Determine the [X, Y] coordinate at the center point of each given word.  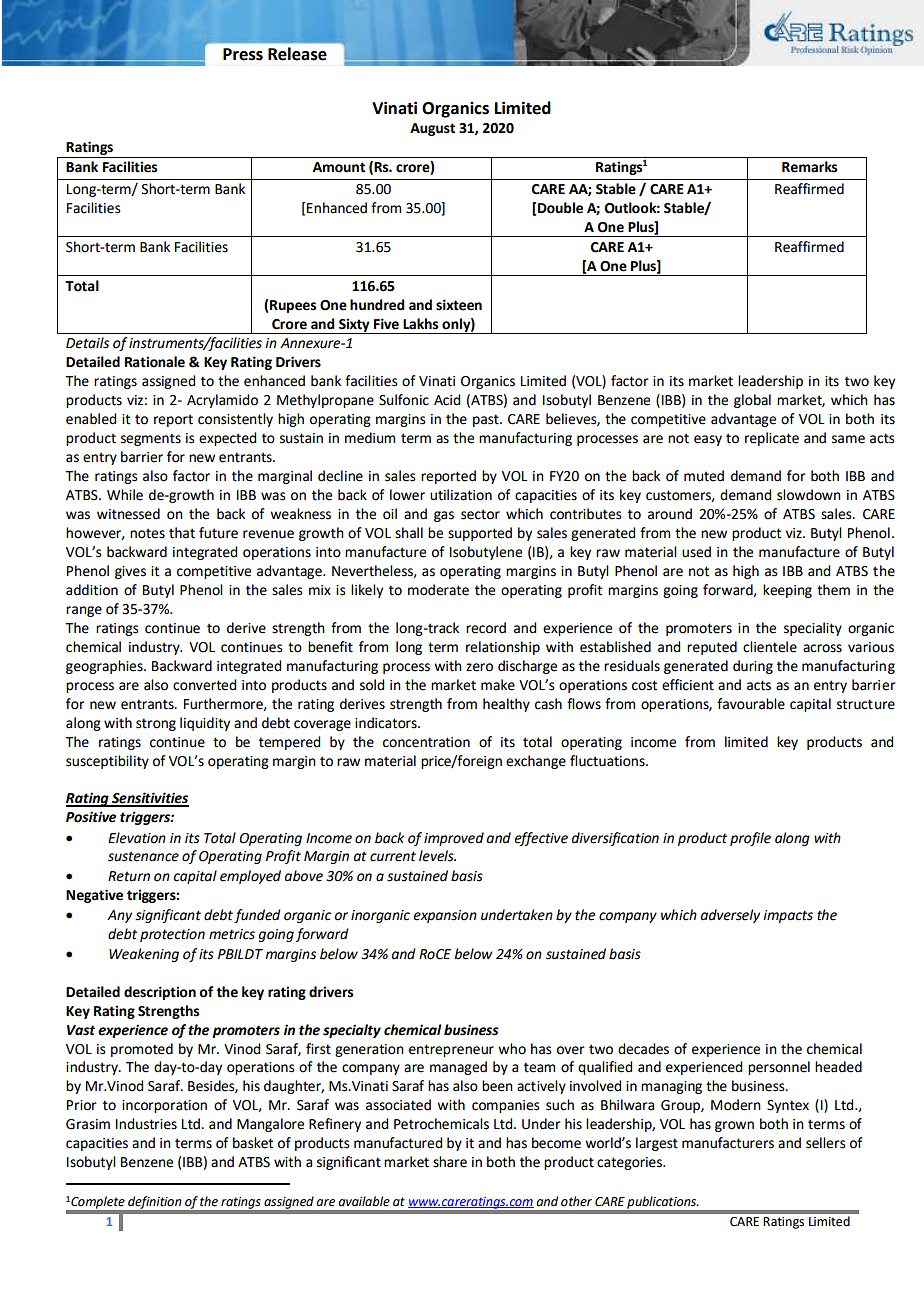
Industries [146, 1124]
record [486, 628]
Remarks [809, 167]
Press [243, 54]
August [432, 129]
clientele [770, 647]
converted [204, 685]
